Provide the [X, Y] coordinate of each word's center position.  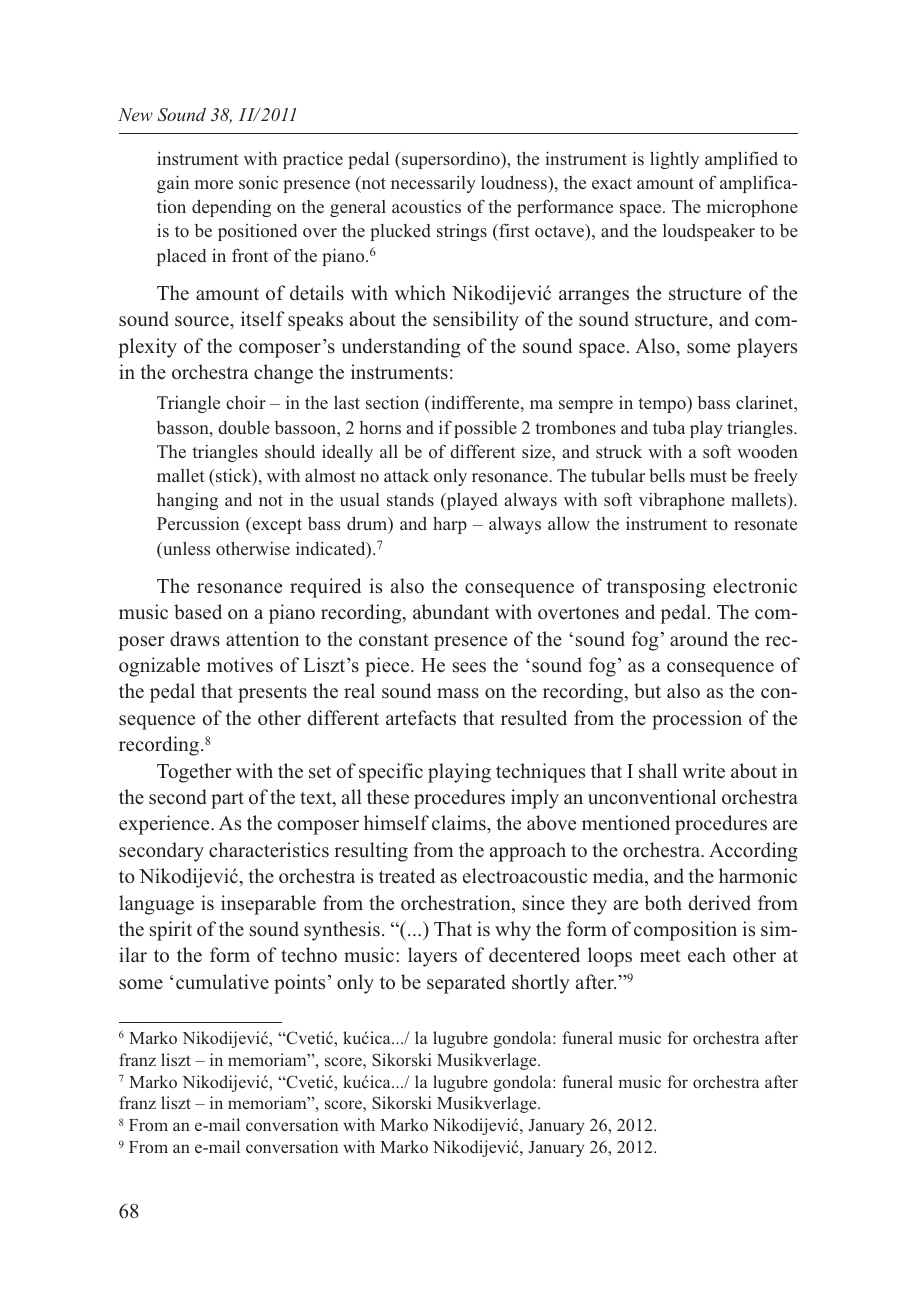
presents [272, 694]
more [213, 184]
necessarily [433, 184]
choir [246, 402]
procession [697, 720]
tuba [669, 427]
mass [458, 693]
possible [485, 429]
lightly [674, 160]
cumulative [222, 982]
